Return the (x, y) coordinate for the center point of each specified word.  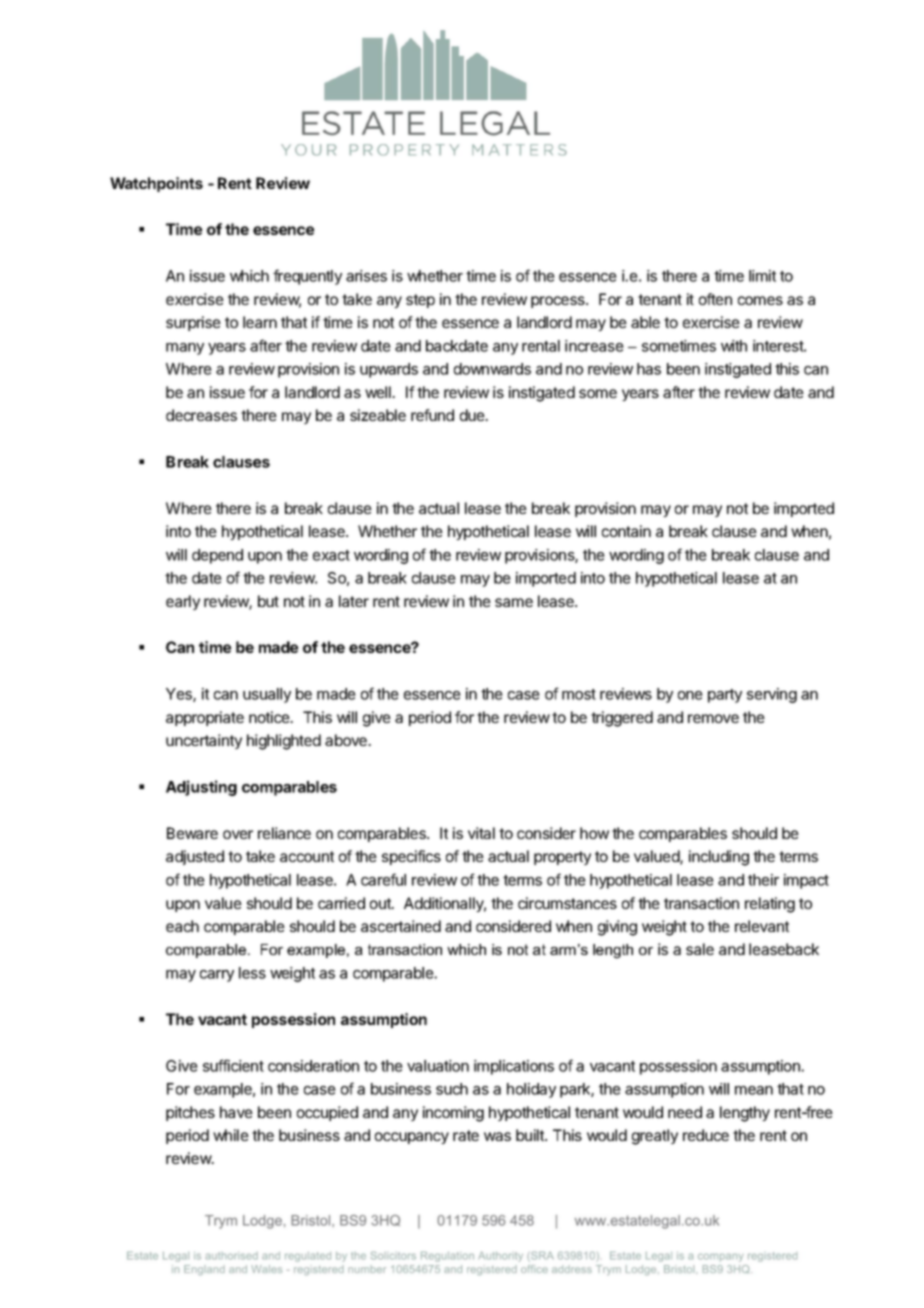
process (559, 302)
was (497, 1136)
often (715, 299)
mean (754, 1090)
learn (260, 322)
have (236, 1112)
